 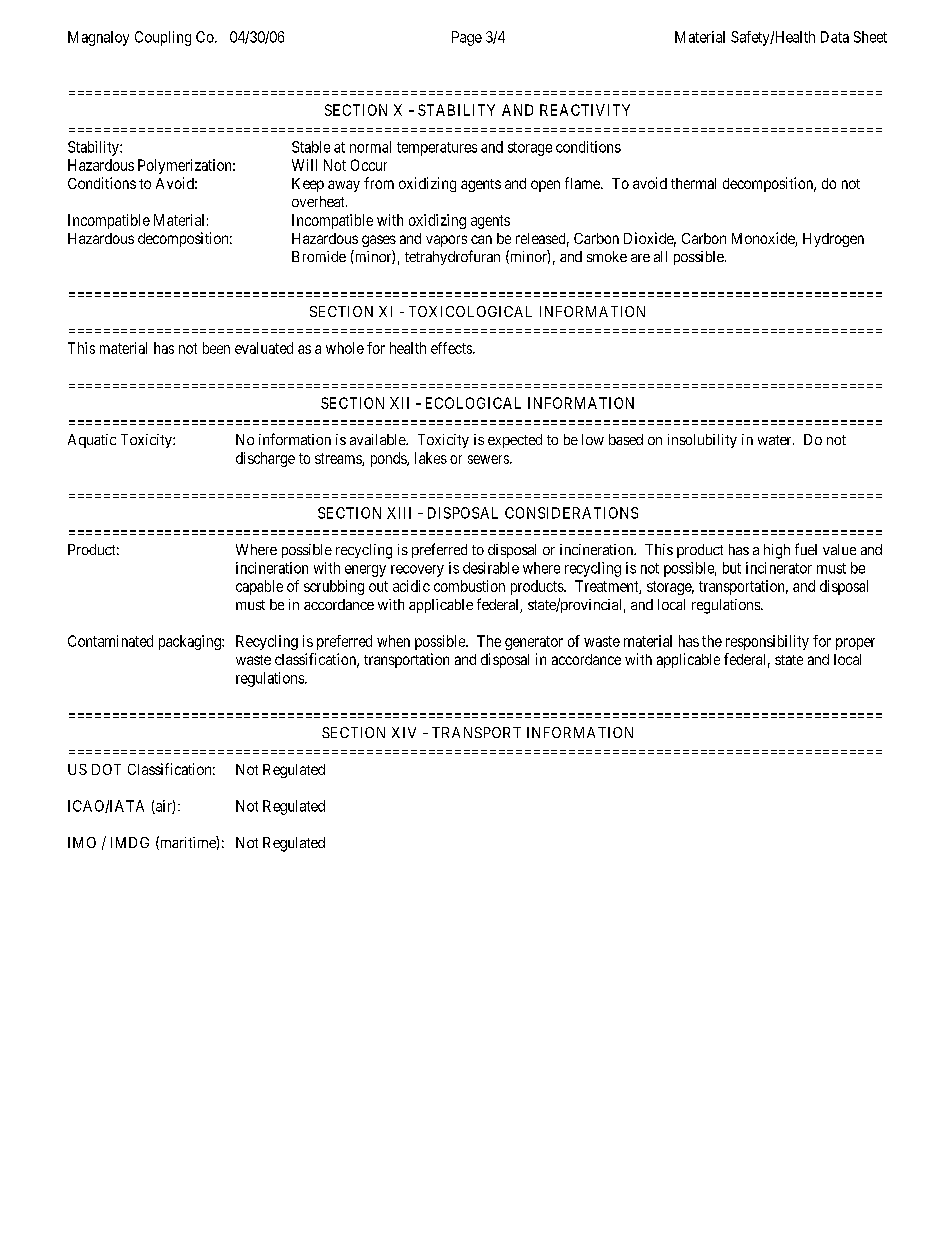 What do you see at coordinates (467, 38) in the page?
I see `Page` at bounding box center [467, 38].
